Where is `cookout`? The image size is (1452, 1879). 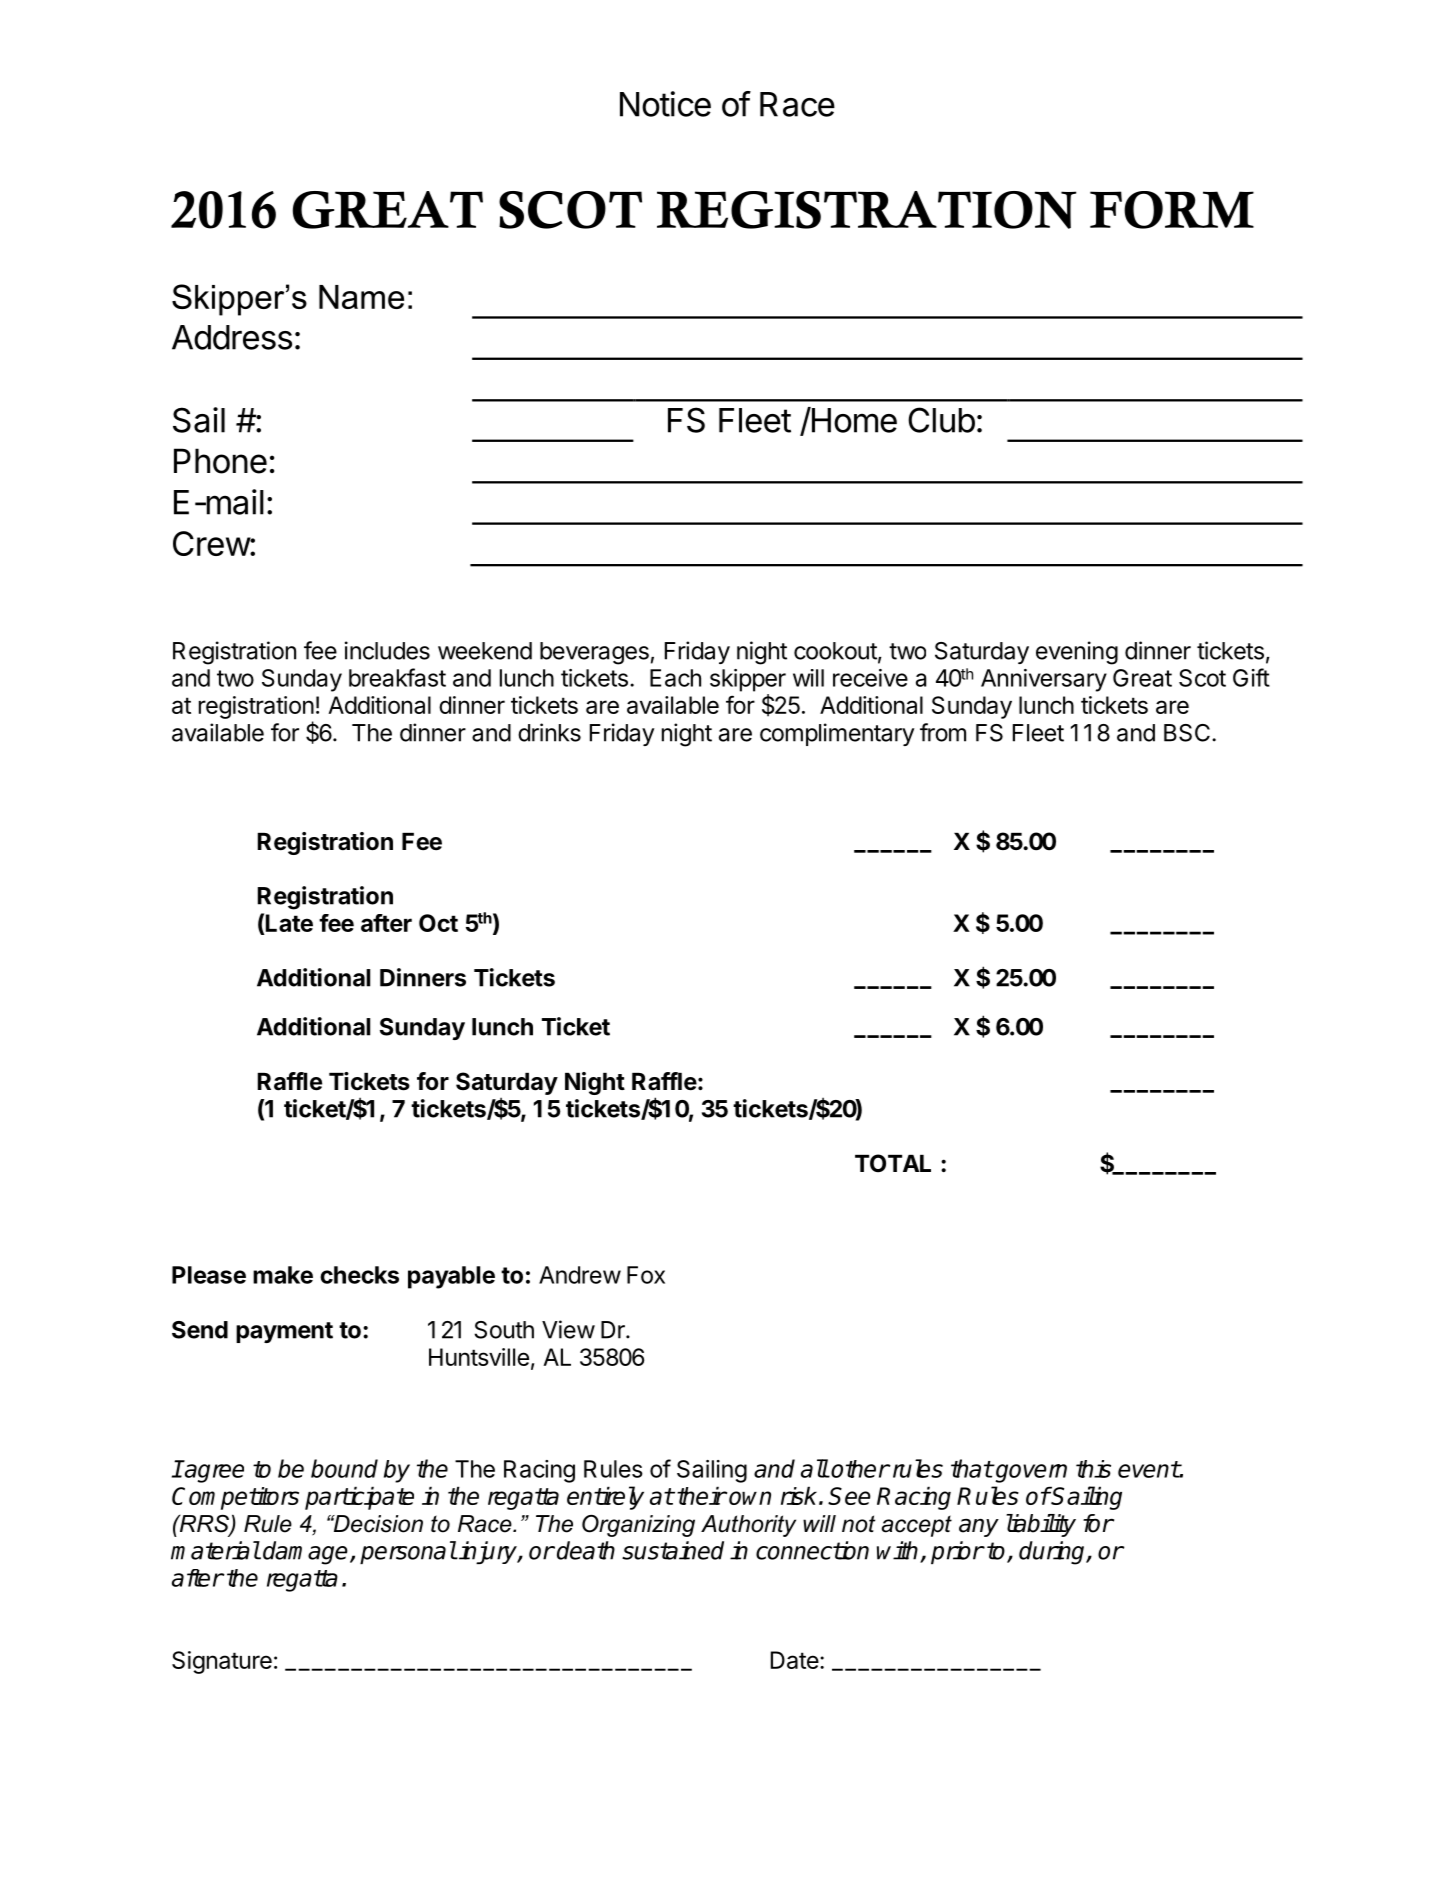 cookout is located at coordinates (835, 651).
